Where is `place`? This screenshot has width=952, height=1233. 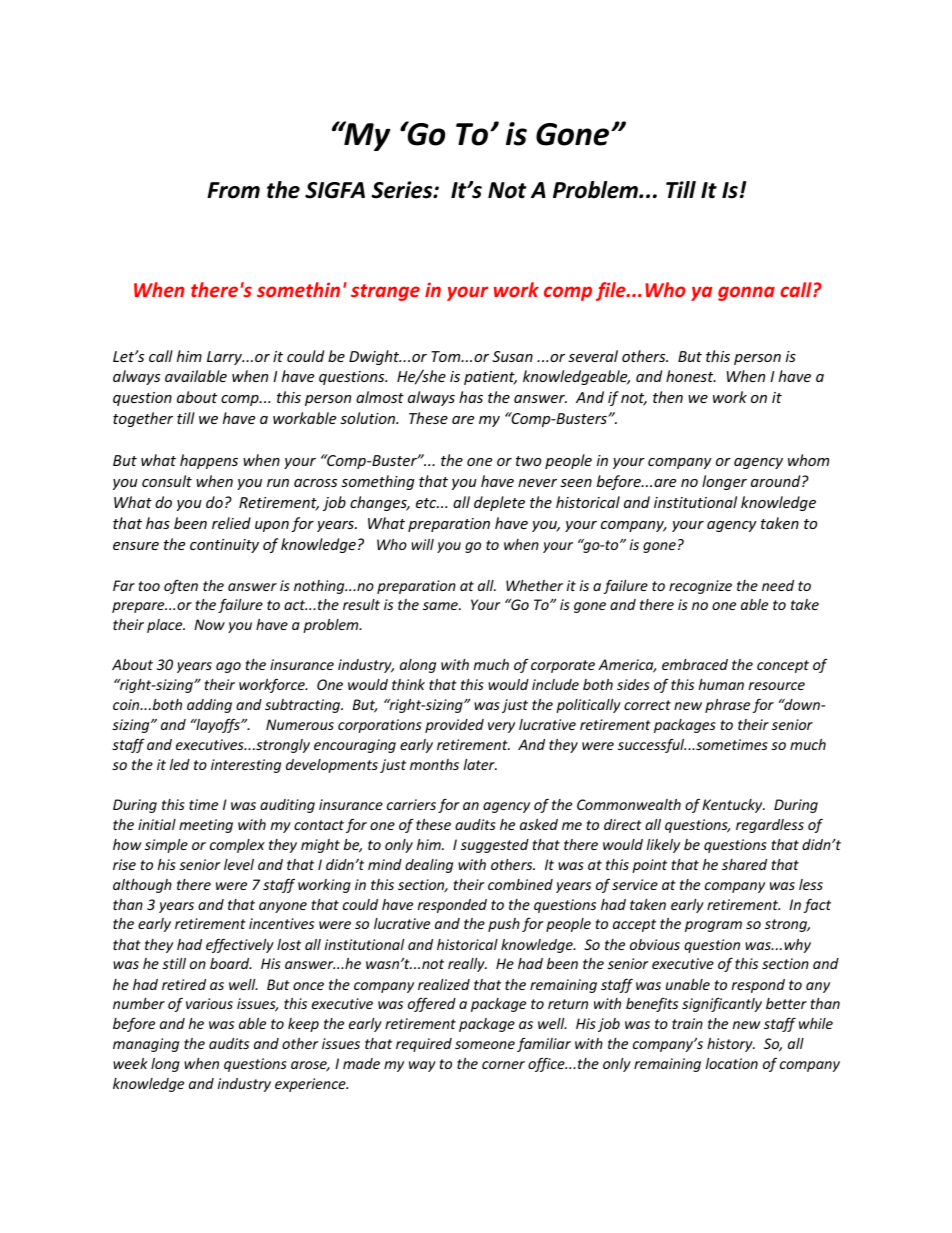
place is located at coordinates (166, 626).
